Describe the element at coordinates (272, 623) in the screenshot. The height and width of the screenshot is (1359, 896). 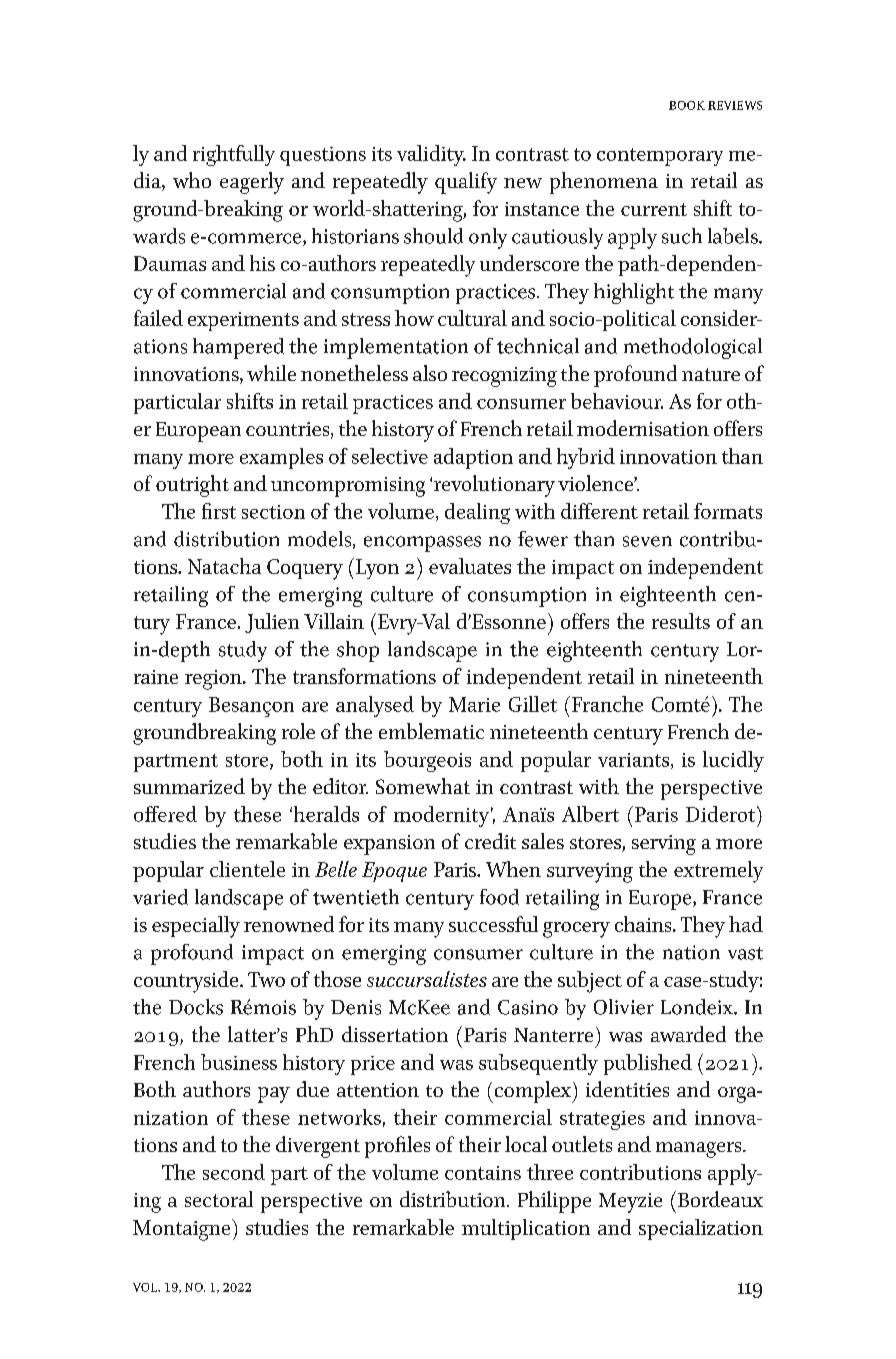
I see `Julien` at that location.
